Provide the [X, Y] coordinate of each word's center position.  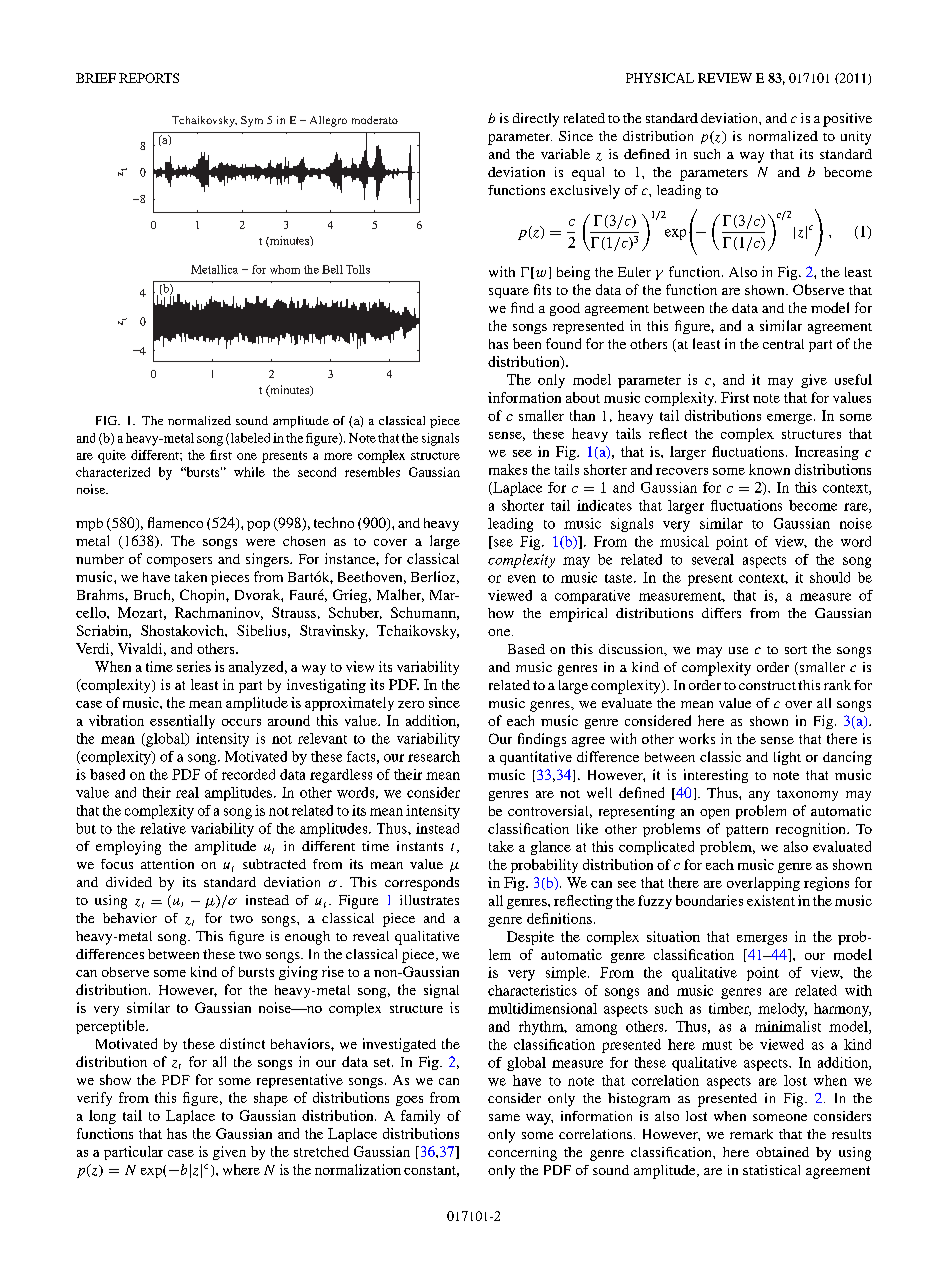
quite [112, 456]
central [783, 344]
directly [536, 120]
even [522, 579]
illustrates [429, 900]
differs [721, 613]
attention [167, 864]
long [102, 1117]
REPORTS [149, 78]
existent [771, 900]
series [194, 666]
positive [847, 120]
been [527, 343]
